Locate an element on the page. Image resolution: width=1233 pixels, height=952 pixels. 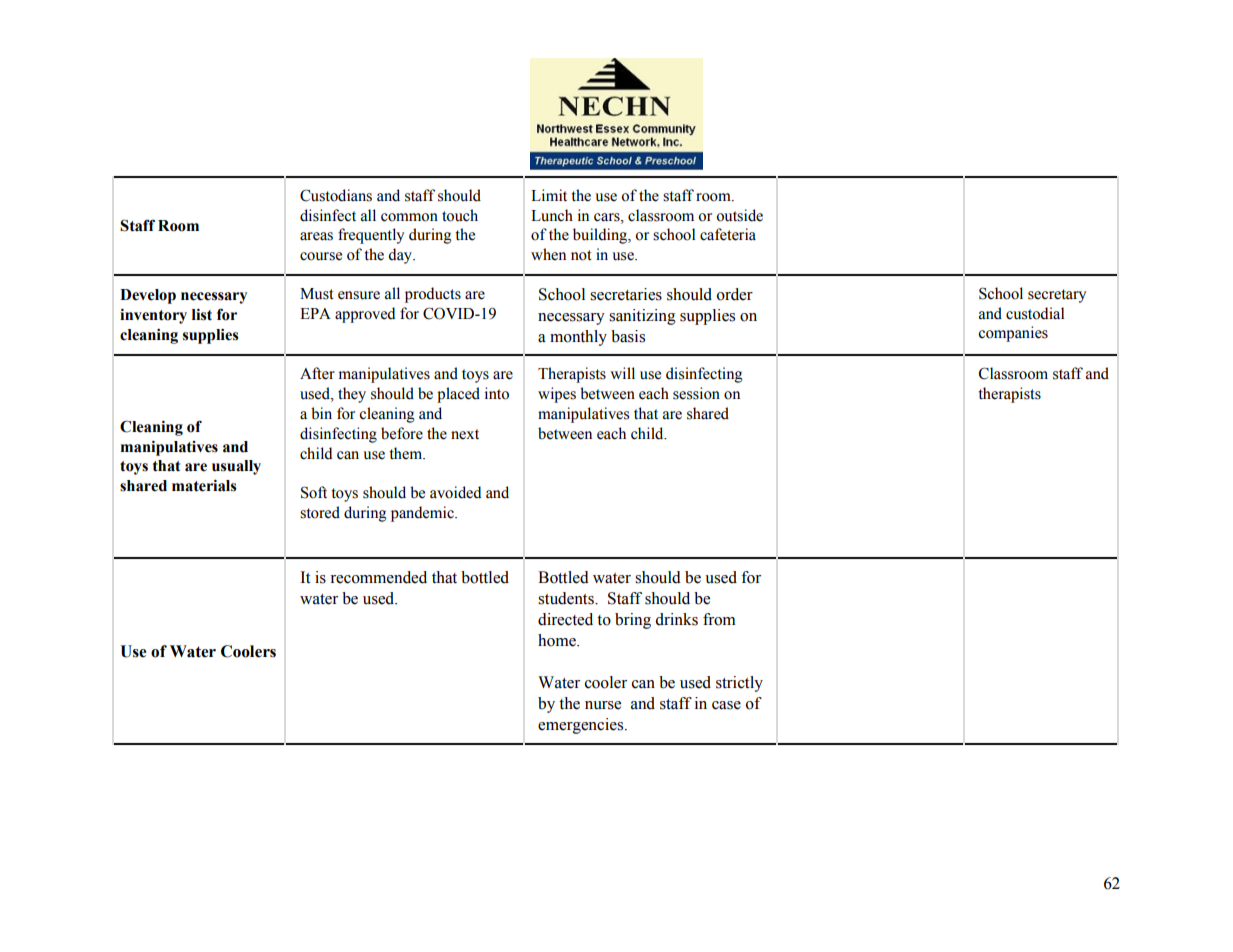
from is located at coordinates (719, 619).
